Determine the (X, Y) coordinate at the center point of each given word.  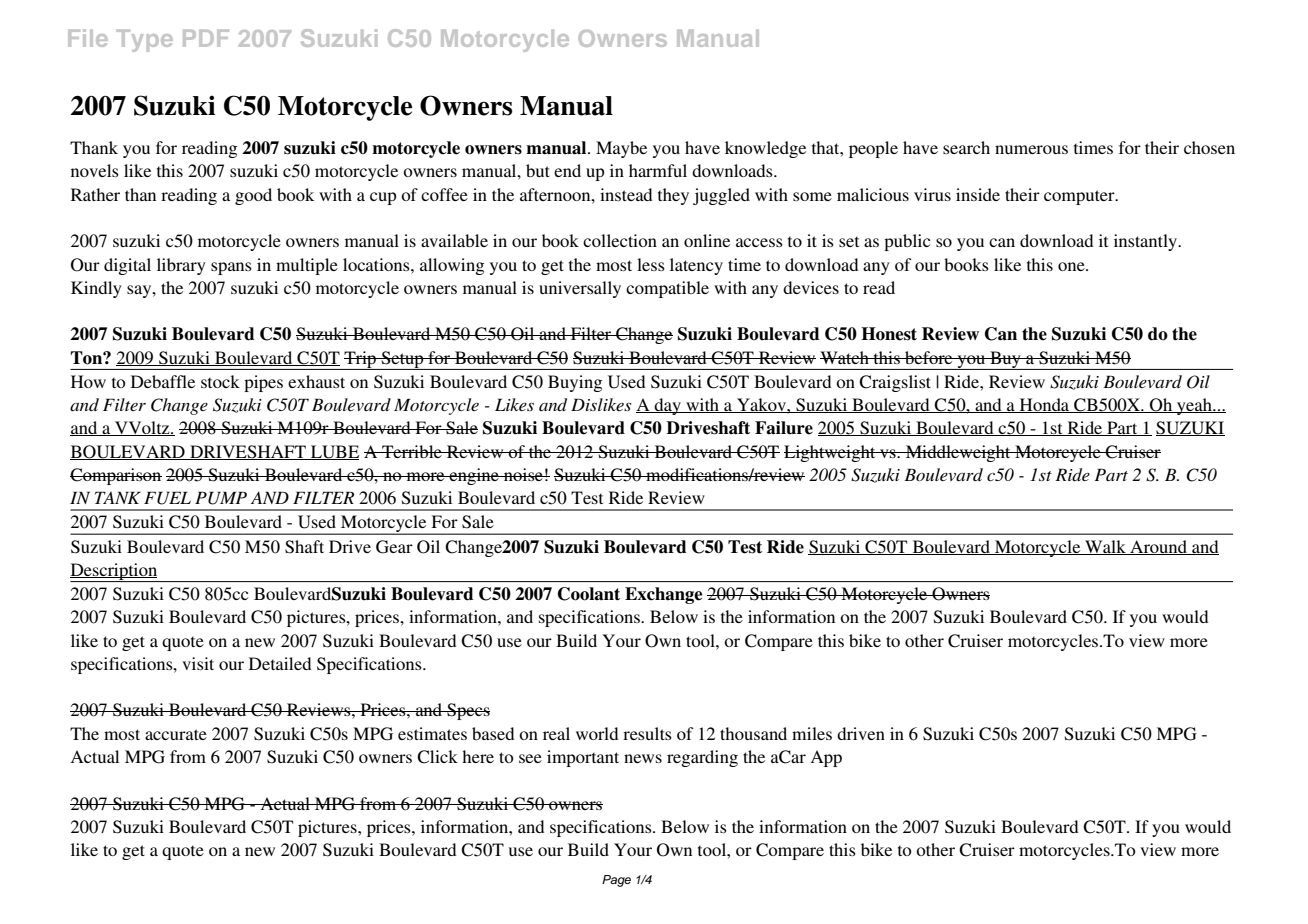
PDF (206, 38)
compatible (667, 289)
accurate (176, 734)
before (929, 357)
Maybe (621, 149)
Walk (1105, 547)
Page (616, 881)
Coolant (589, 594)
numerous (1031, 149)
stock (220, 381)
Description (115, 572)
